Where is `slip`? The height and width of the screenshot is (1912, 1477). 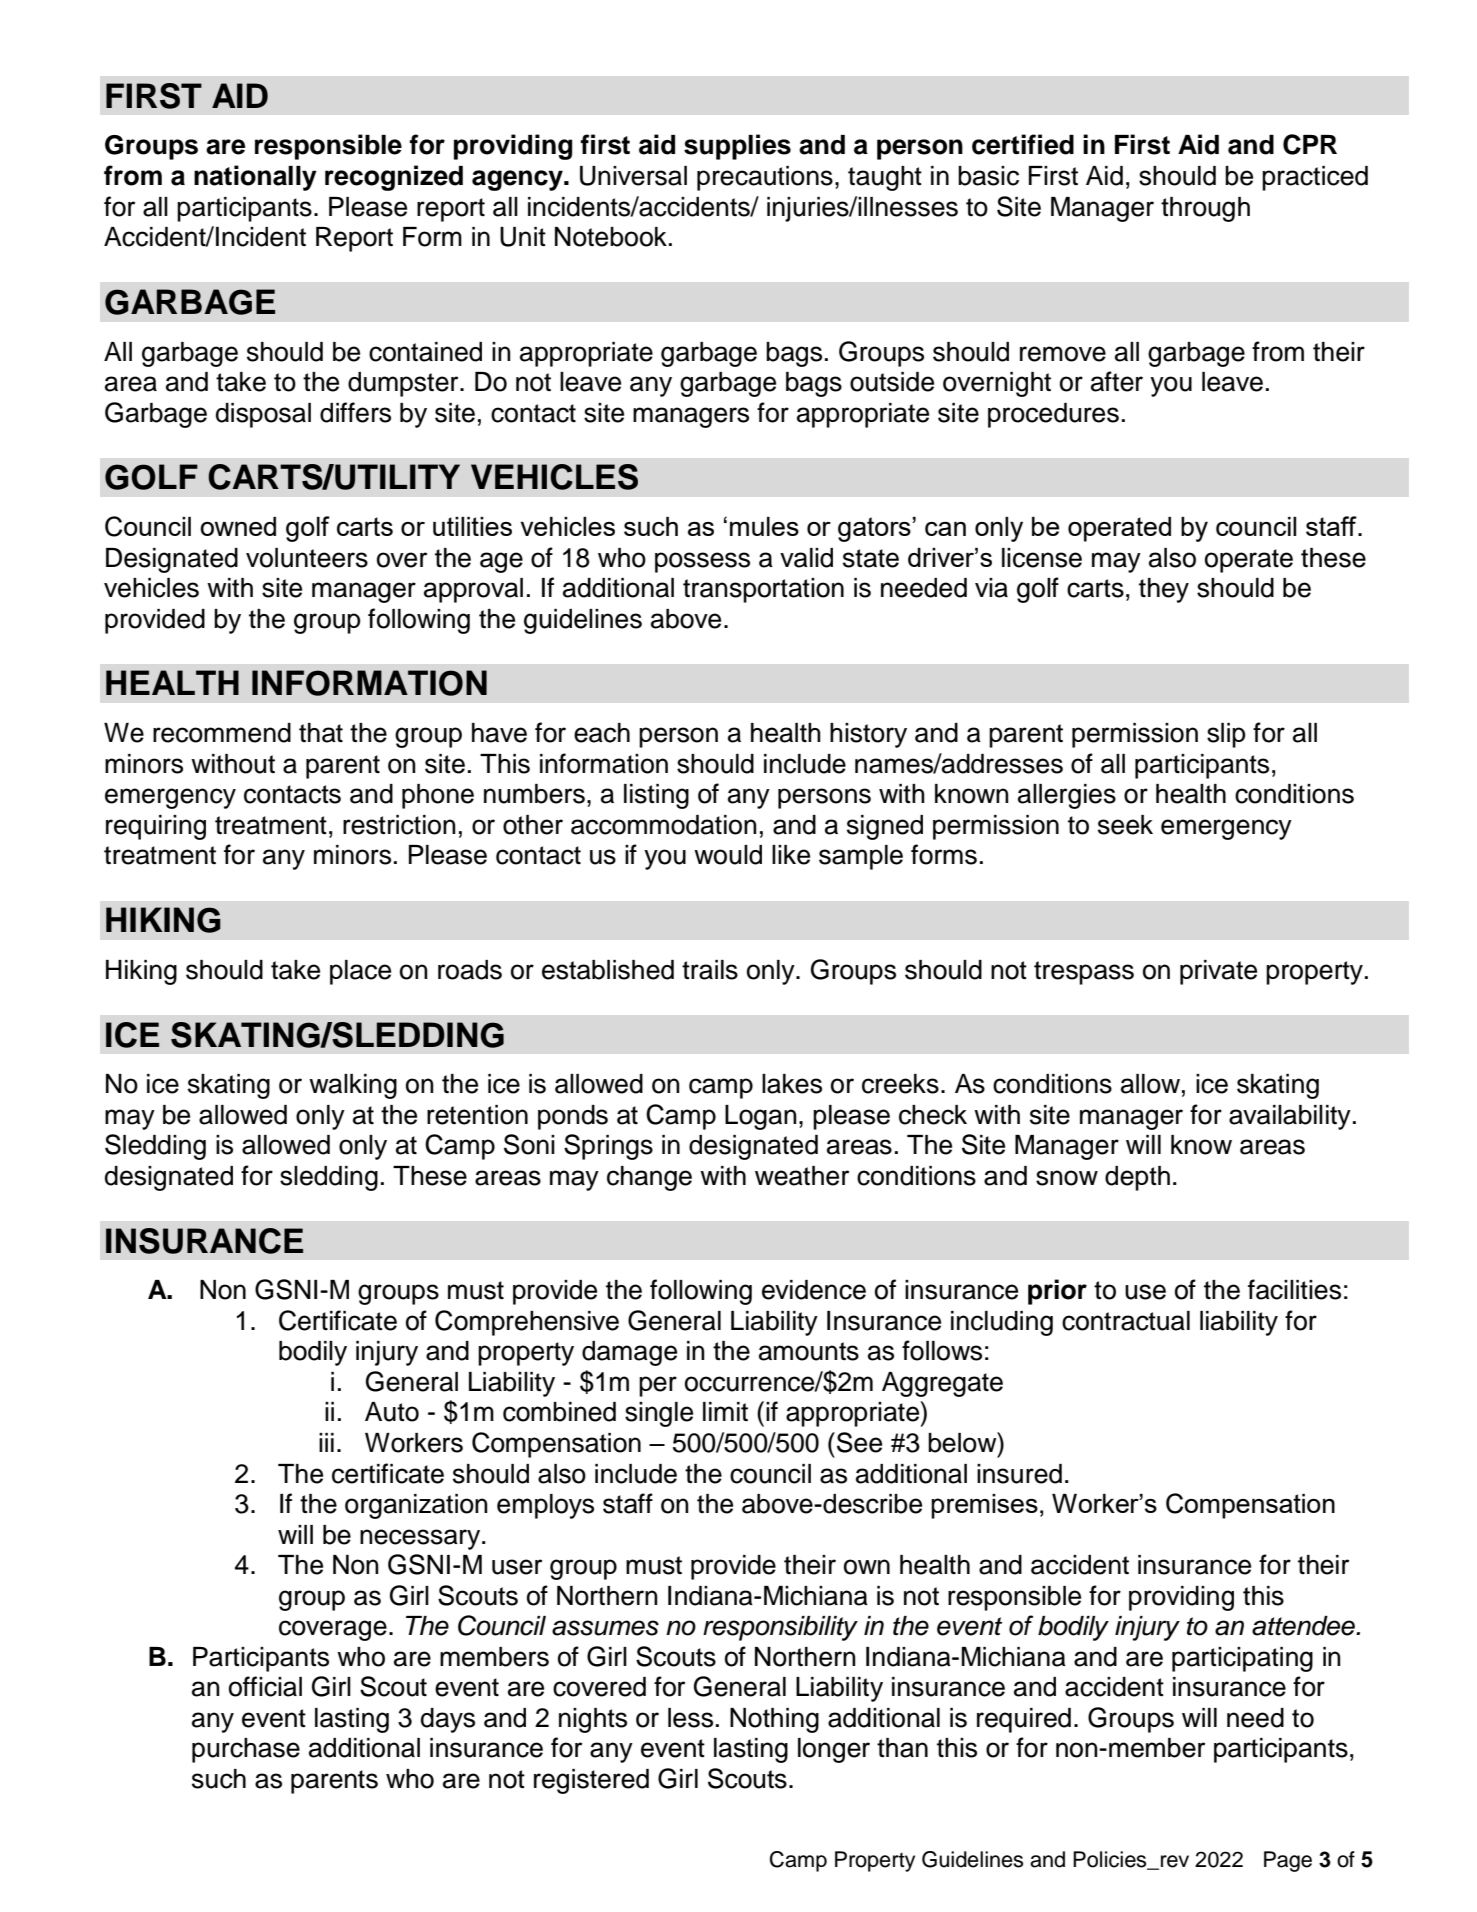
slip is located at coordinates (1226, 735).
